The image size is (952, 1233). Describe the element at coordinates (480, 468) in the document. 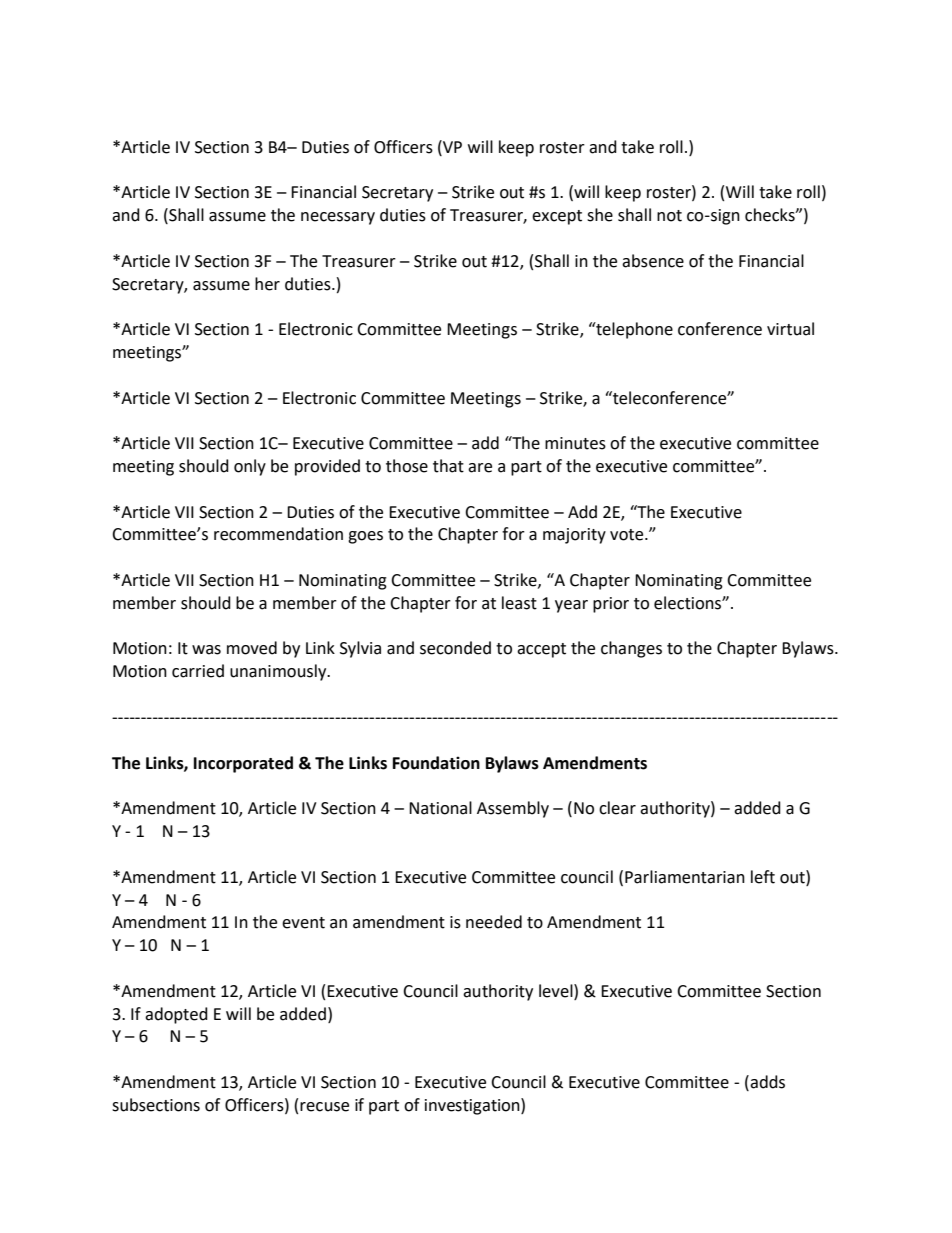

I see `are` at that location.
